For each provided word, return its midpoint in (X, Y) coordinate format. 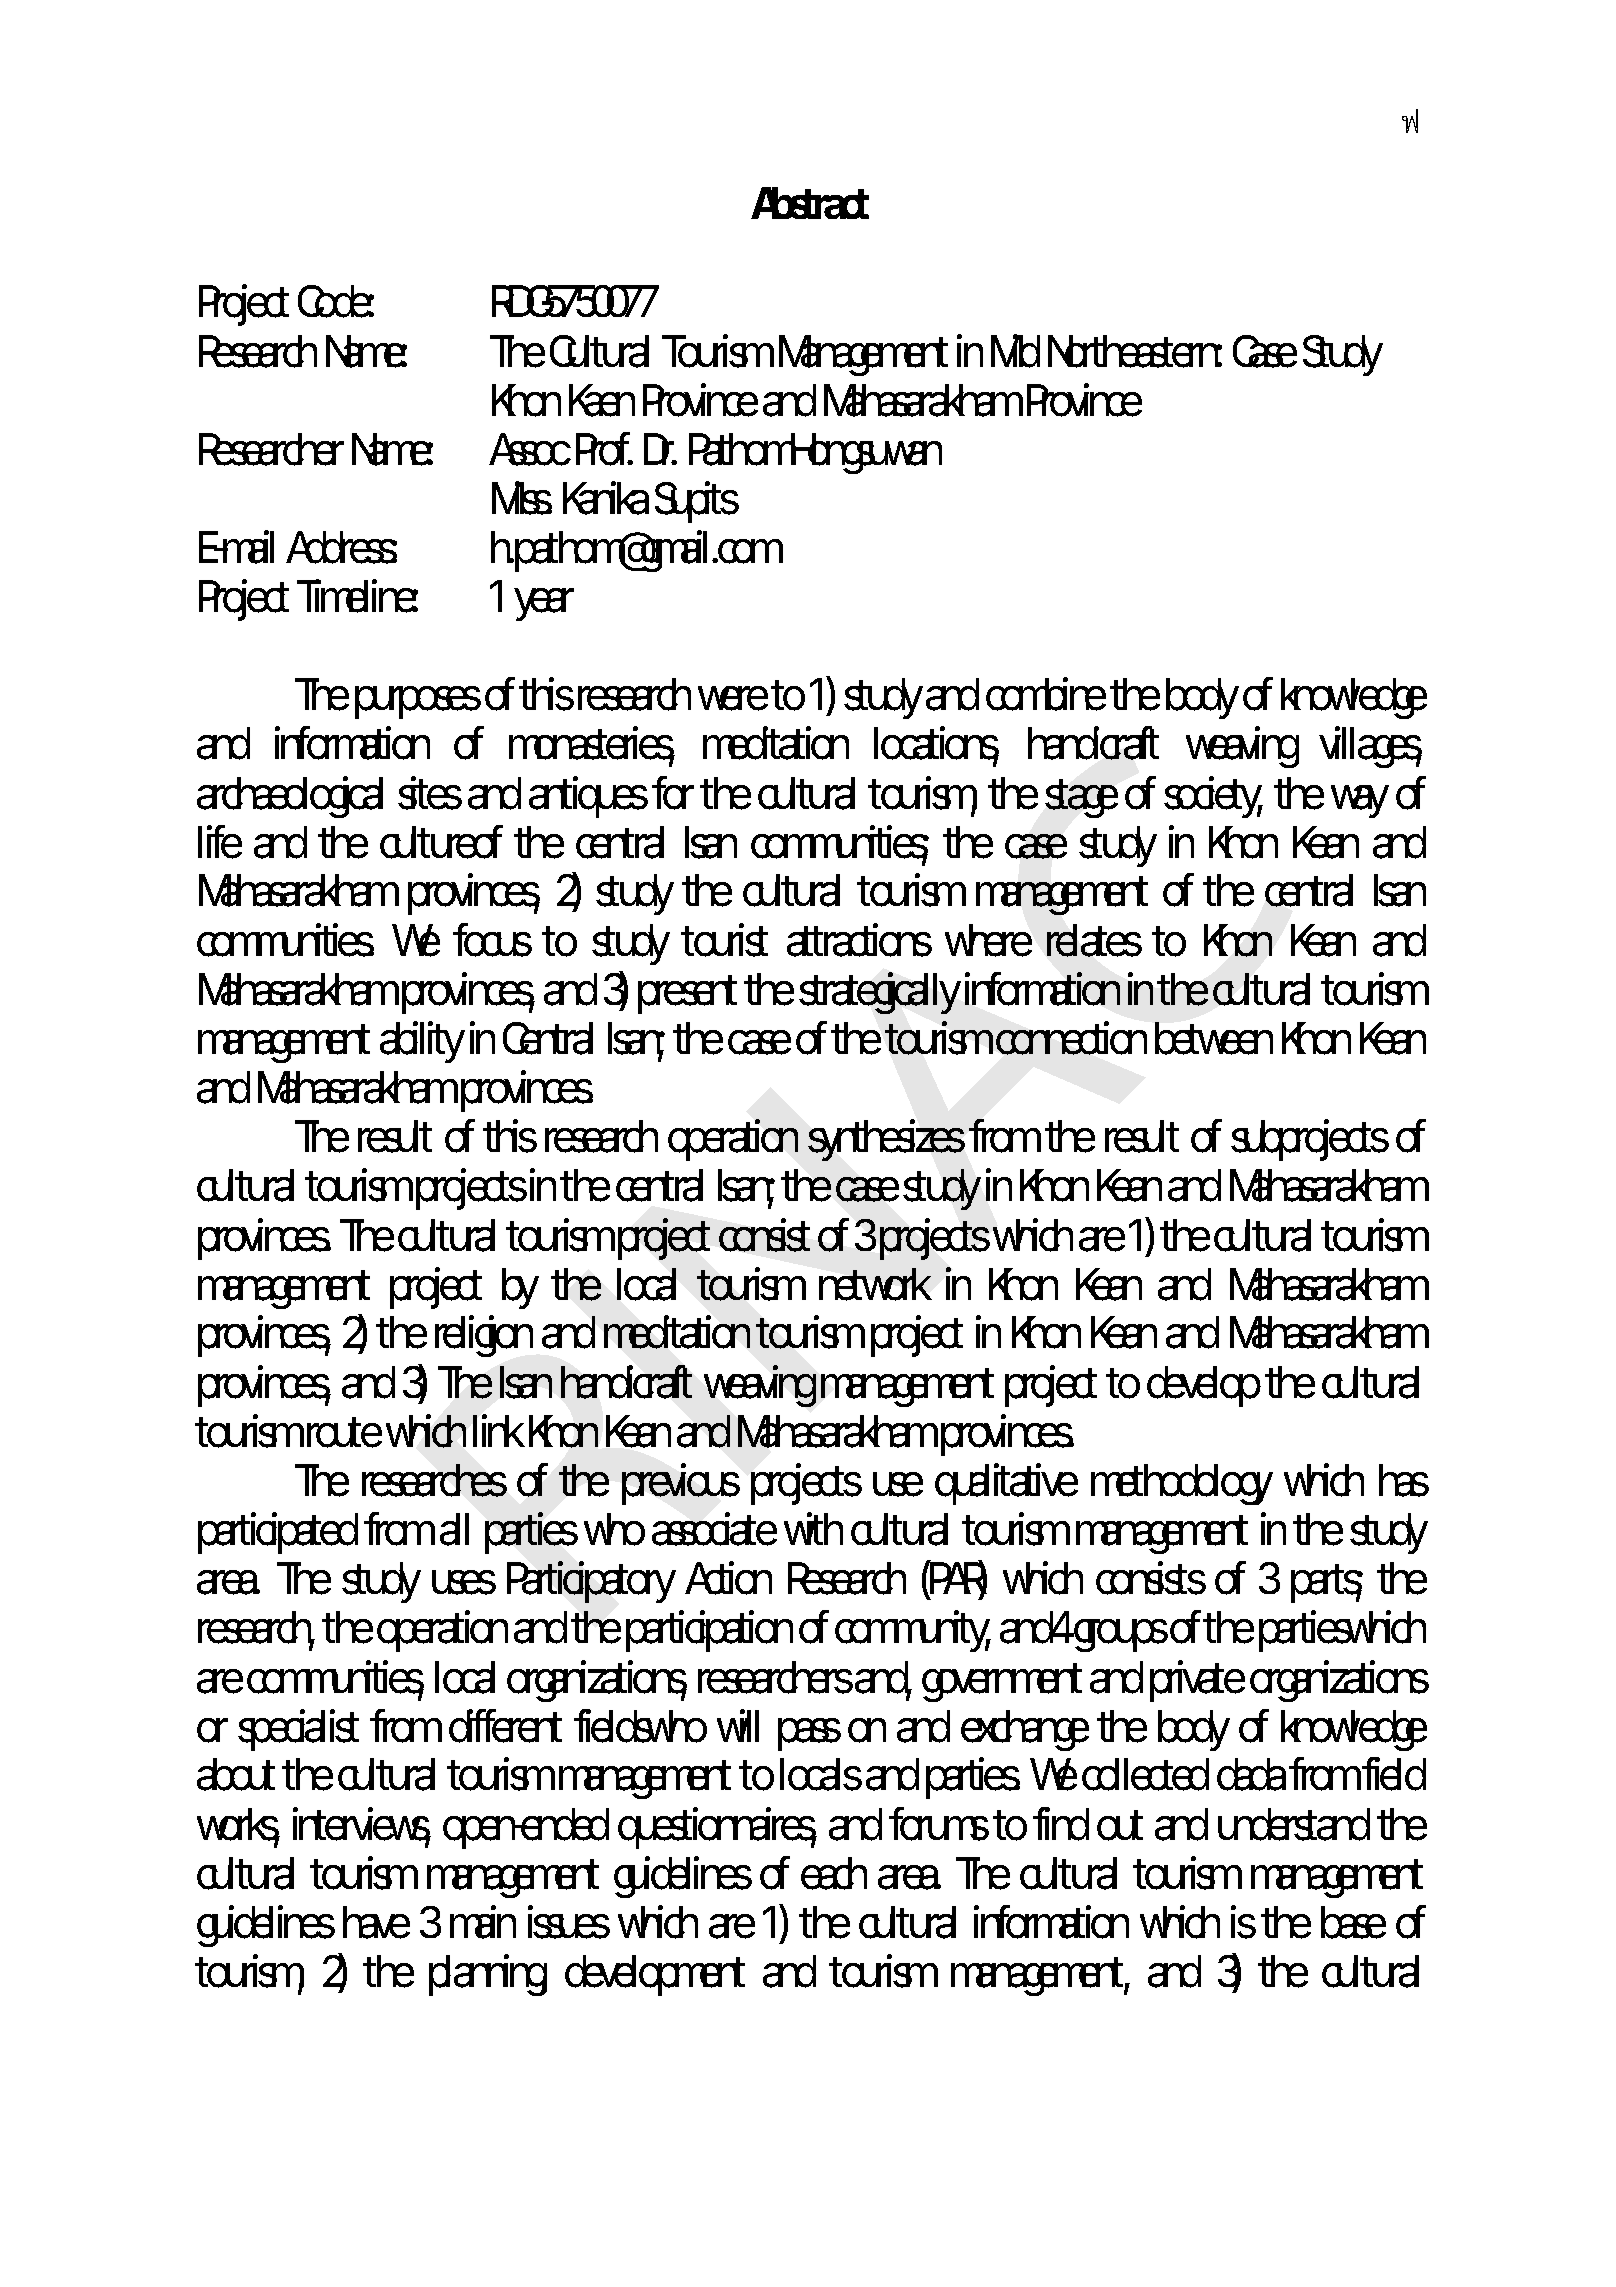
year (544, 604)
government (1002, 1682)
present (687, 994)
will (738, 1725)
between (1212, 1038)
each (832, 1873)
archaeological (290, 797)
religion (482, 1336)
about (236, 1774)
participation (707, 1631)
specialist (298, 1730)
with (811, 1528)
